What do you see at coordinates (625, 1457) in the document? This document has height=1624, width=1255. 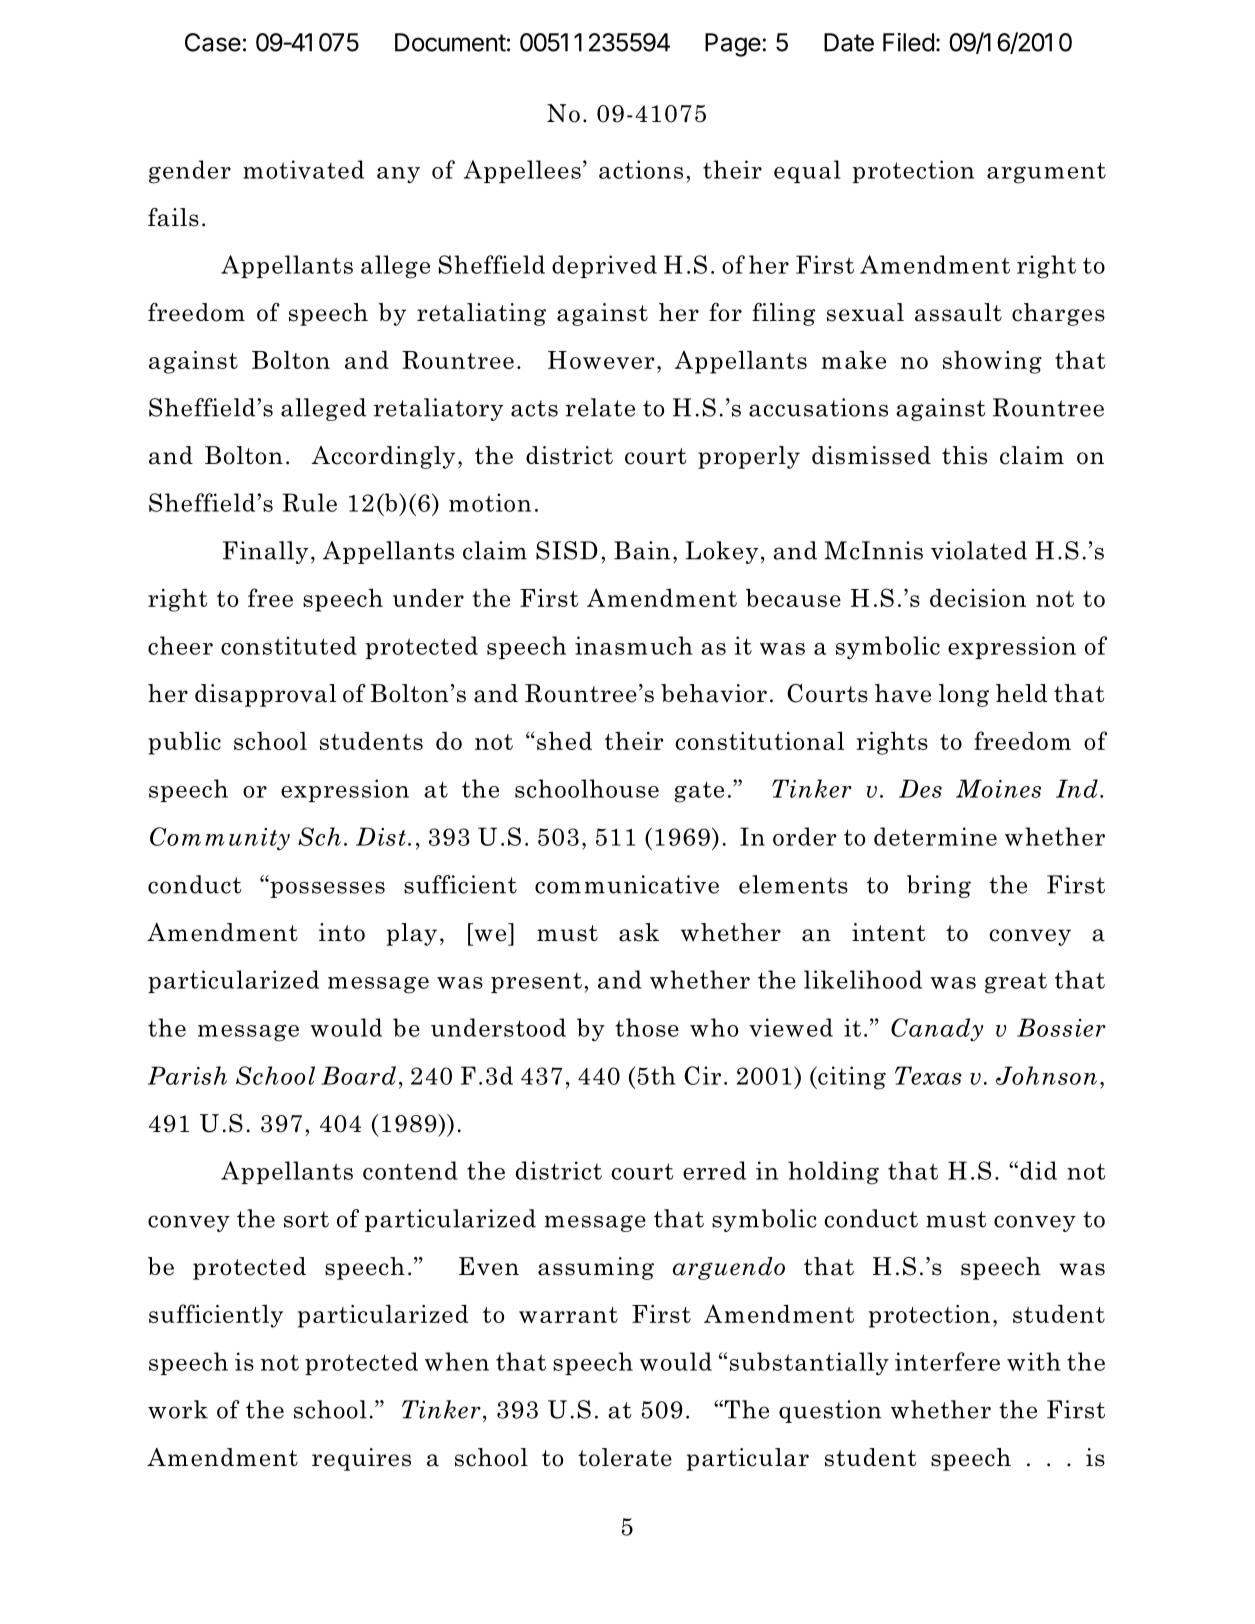 I see `tolerate` at bounding box center [625, 1457].
